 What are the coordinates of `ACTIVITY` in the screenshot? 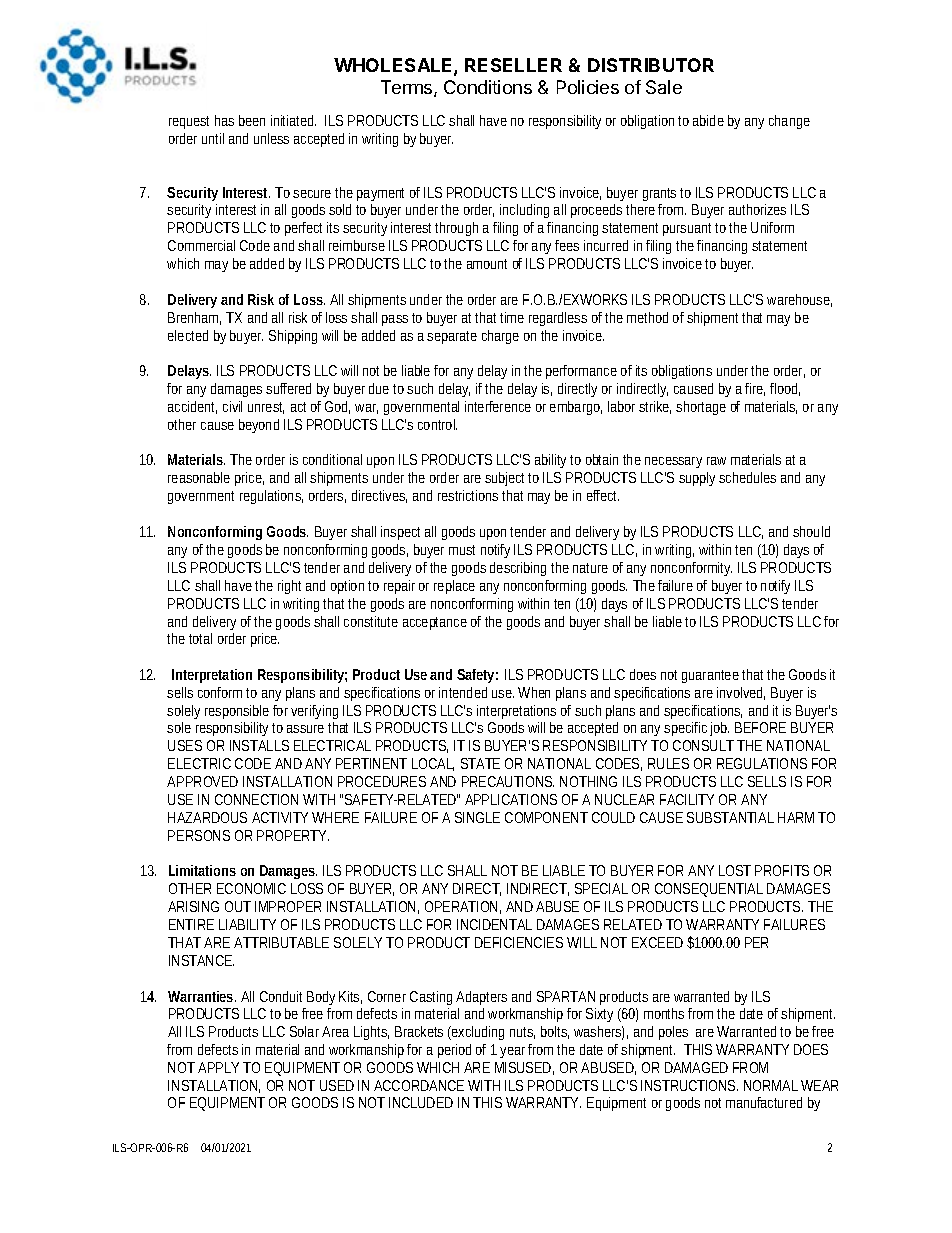 It's located at (280, 817).
